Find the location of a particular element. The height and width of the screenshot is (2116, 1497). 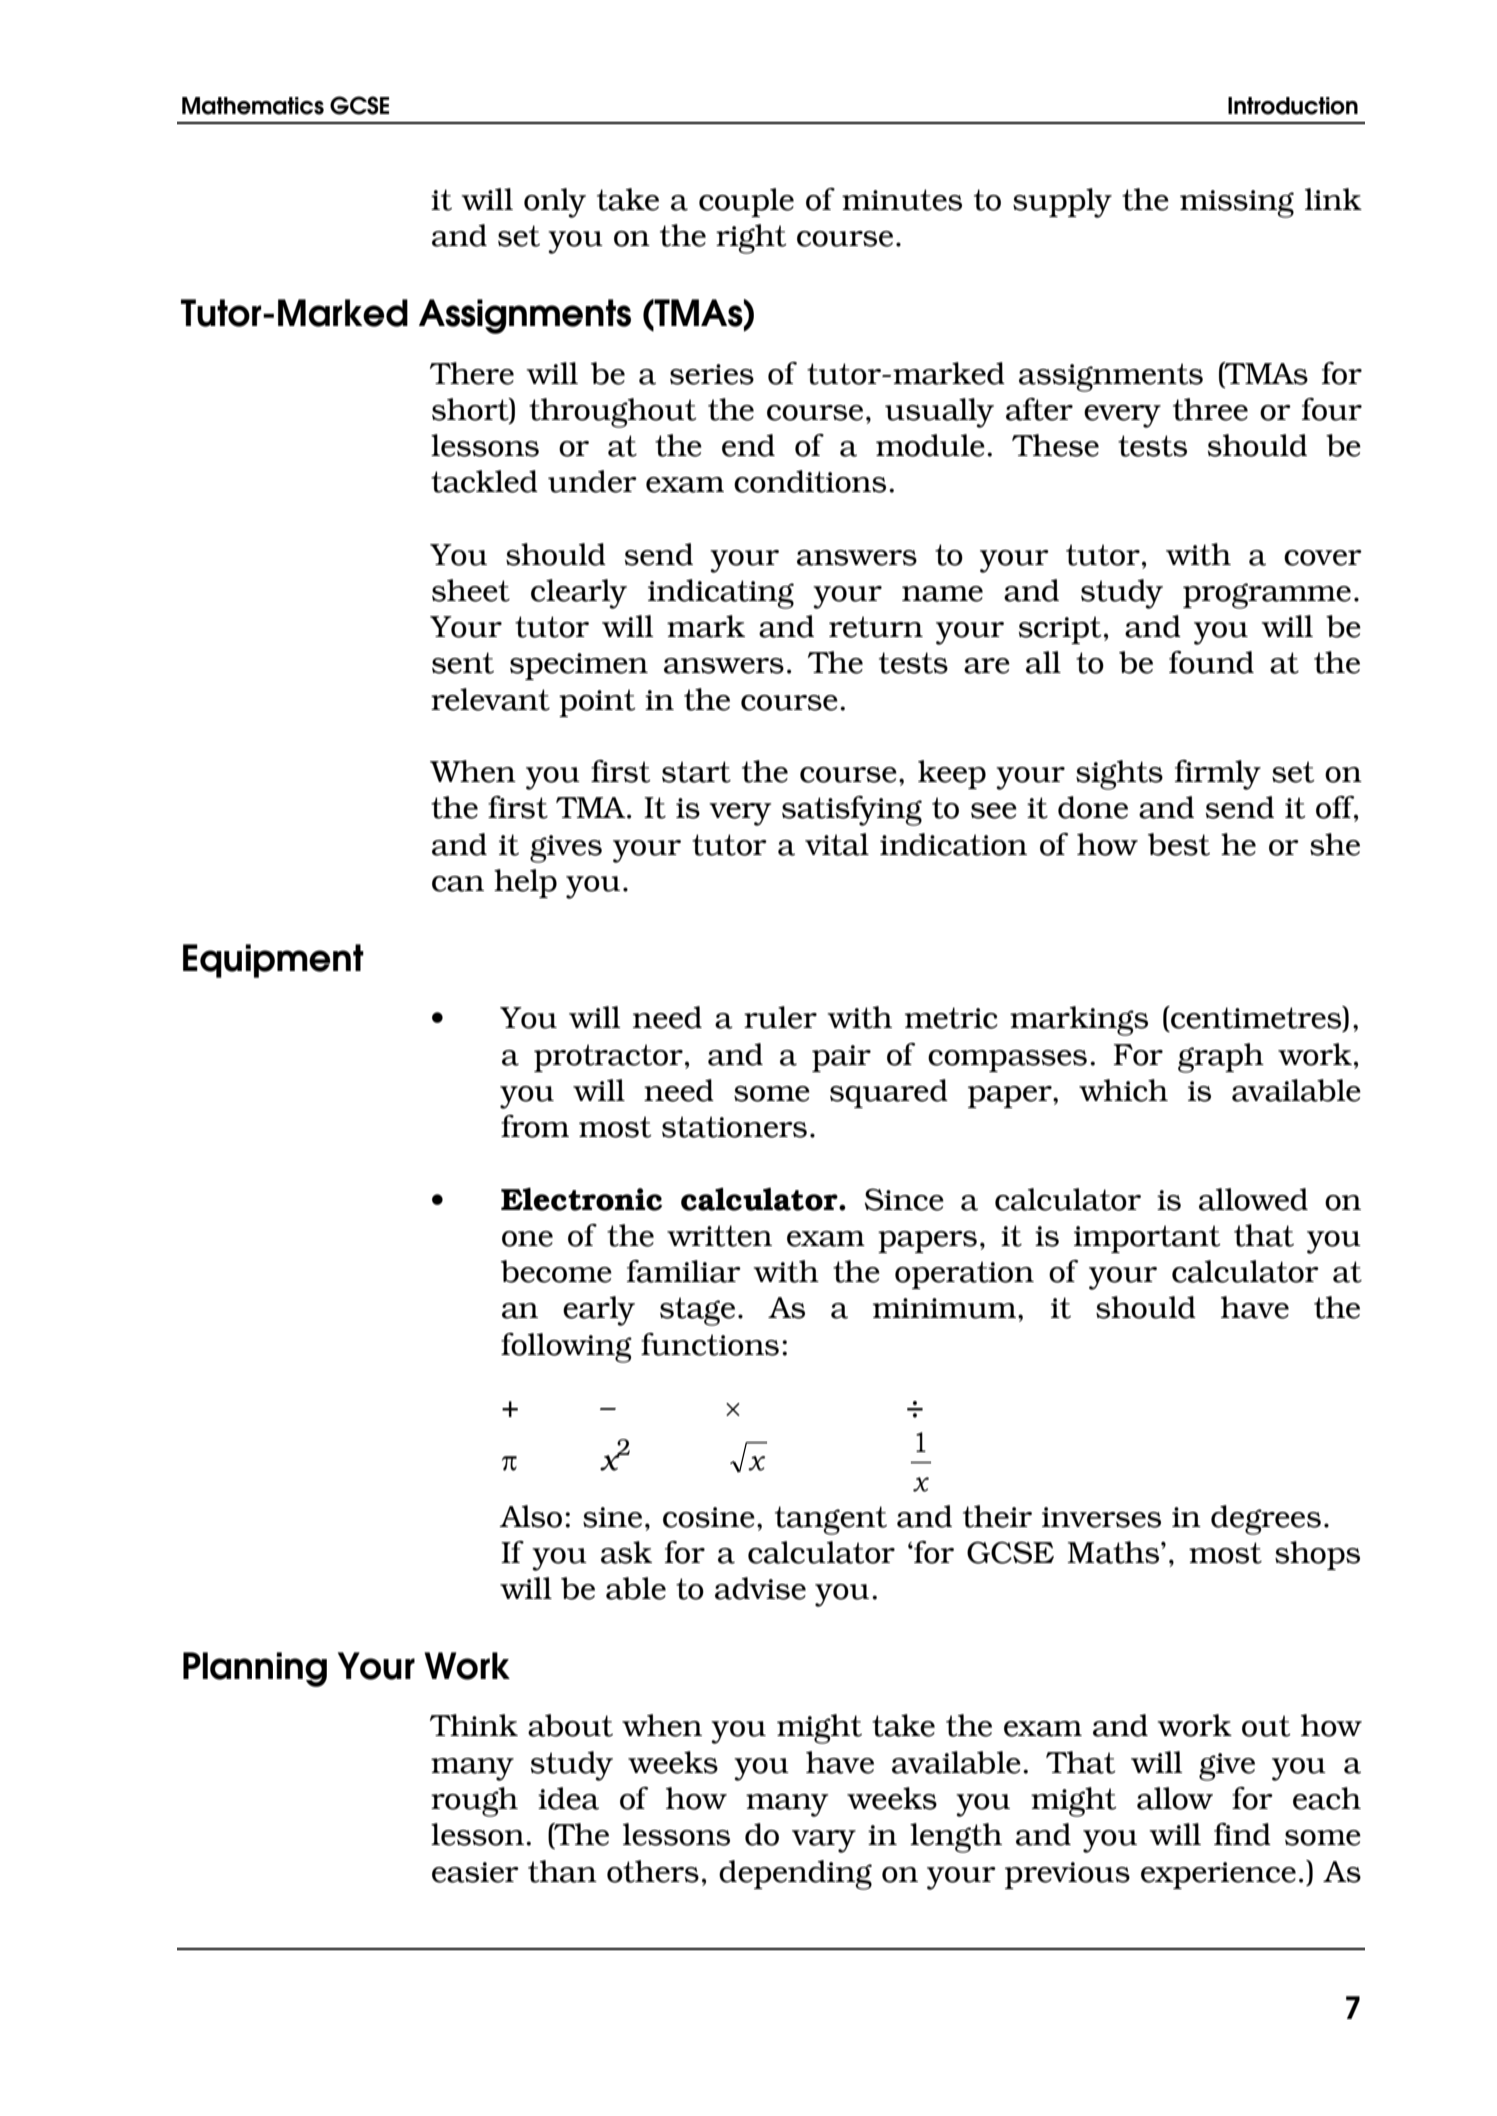

indicating is located at coordinates (721, 594).
